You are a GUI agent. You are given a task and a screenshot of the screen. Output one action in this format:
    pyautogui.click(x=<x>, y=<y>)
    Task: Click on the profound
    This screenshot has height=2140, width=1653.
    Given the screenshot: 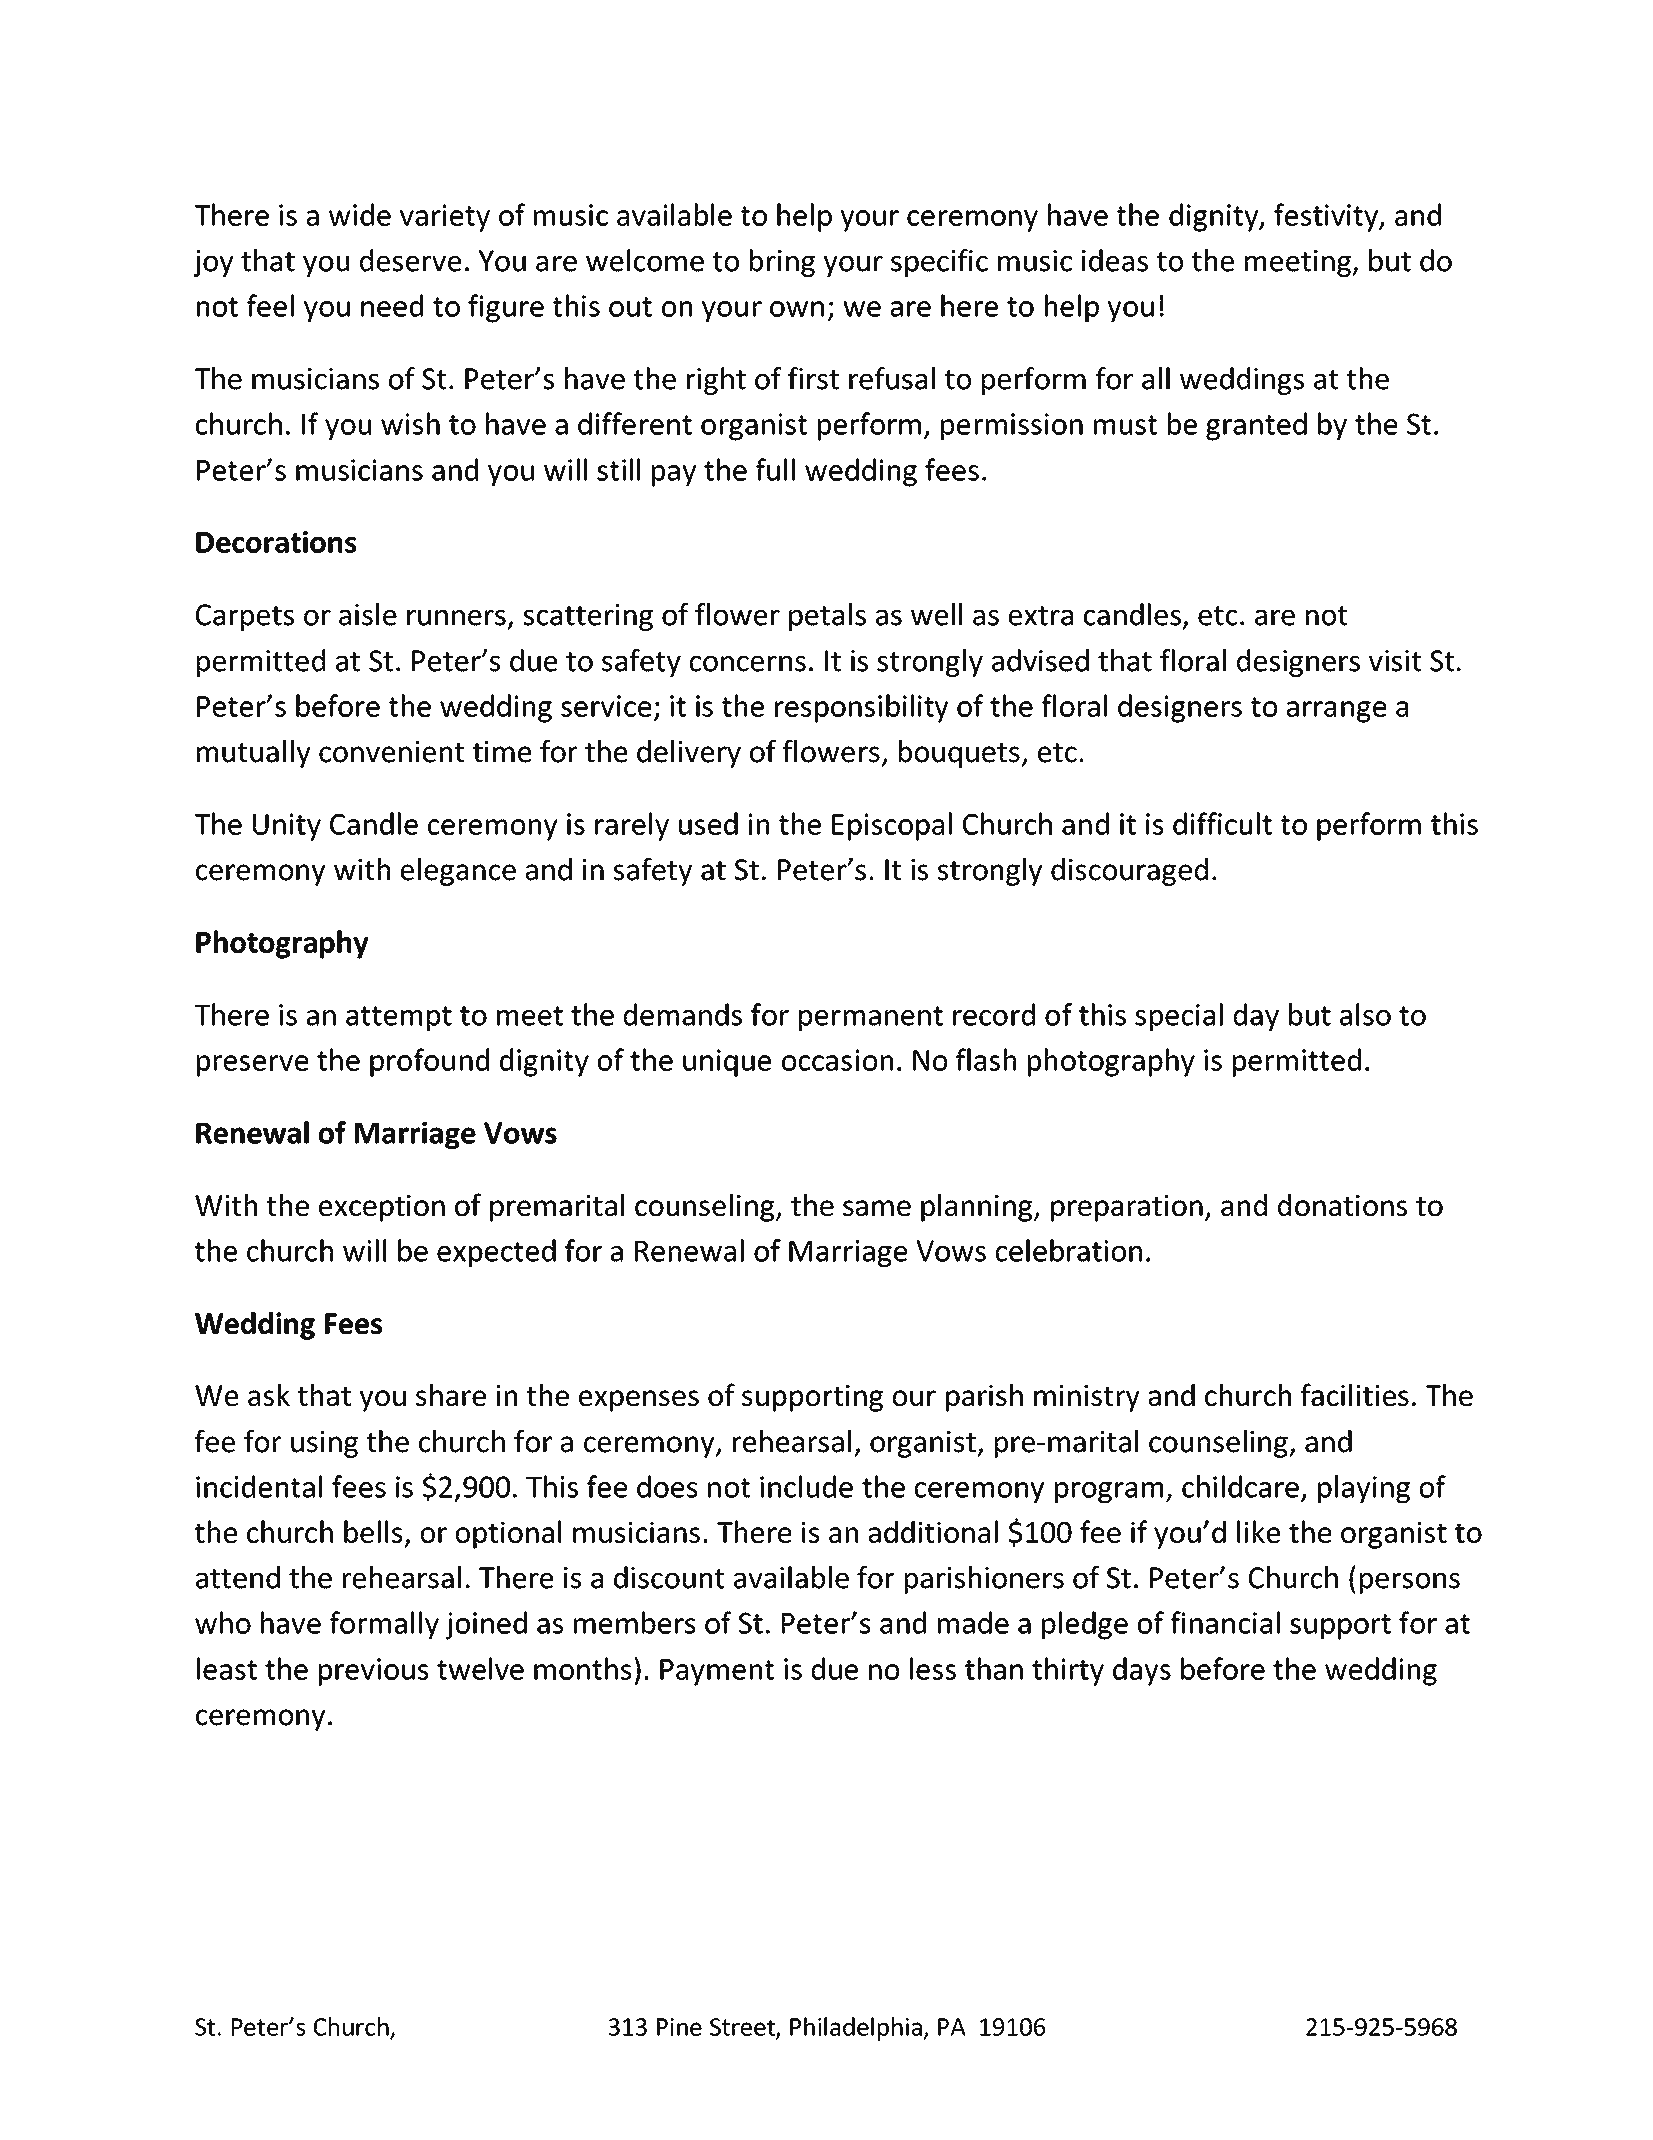 What is the action you would take?
    pyautogui.click(x=429, y=1062)
